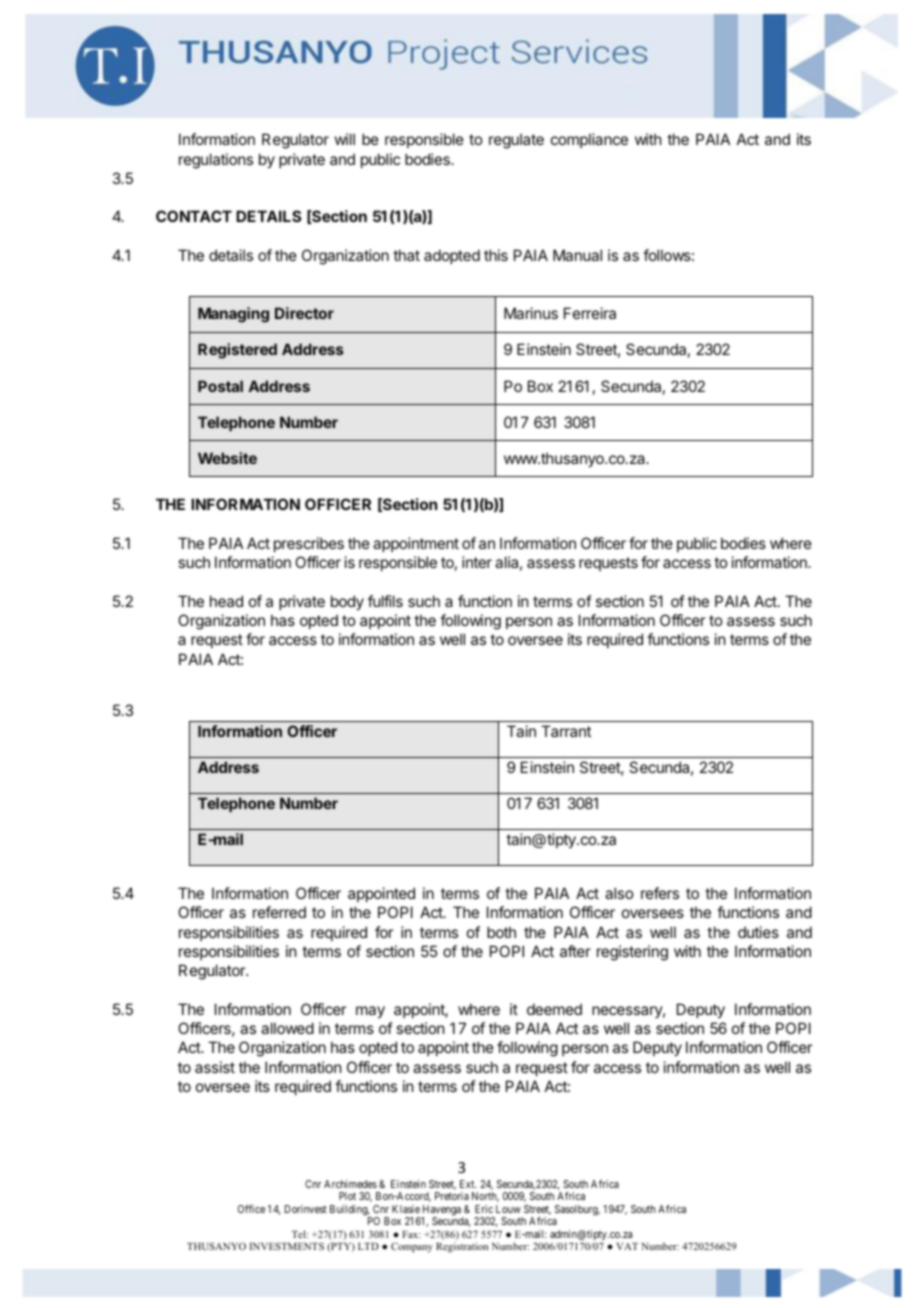  What do you see at coordinates (632, 953) in the screenshot?
I see `registering` at bounding box center [632, 953].
